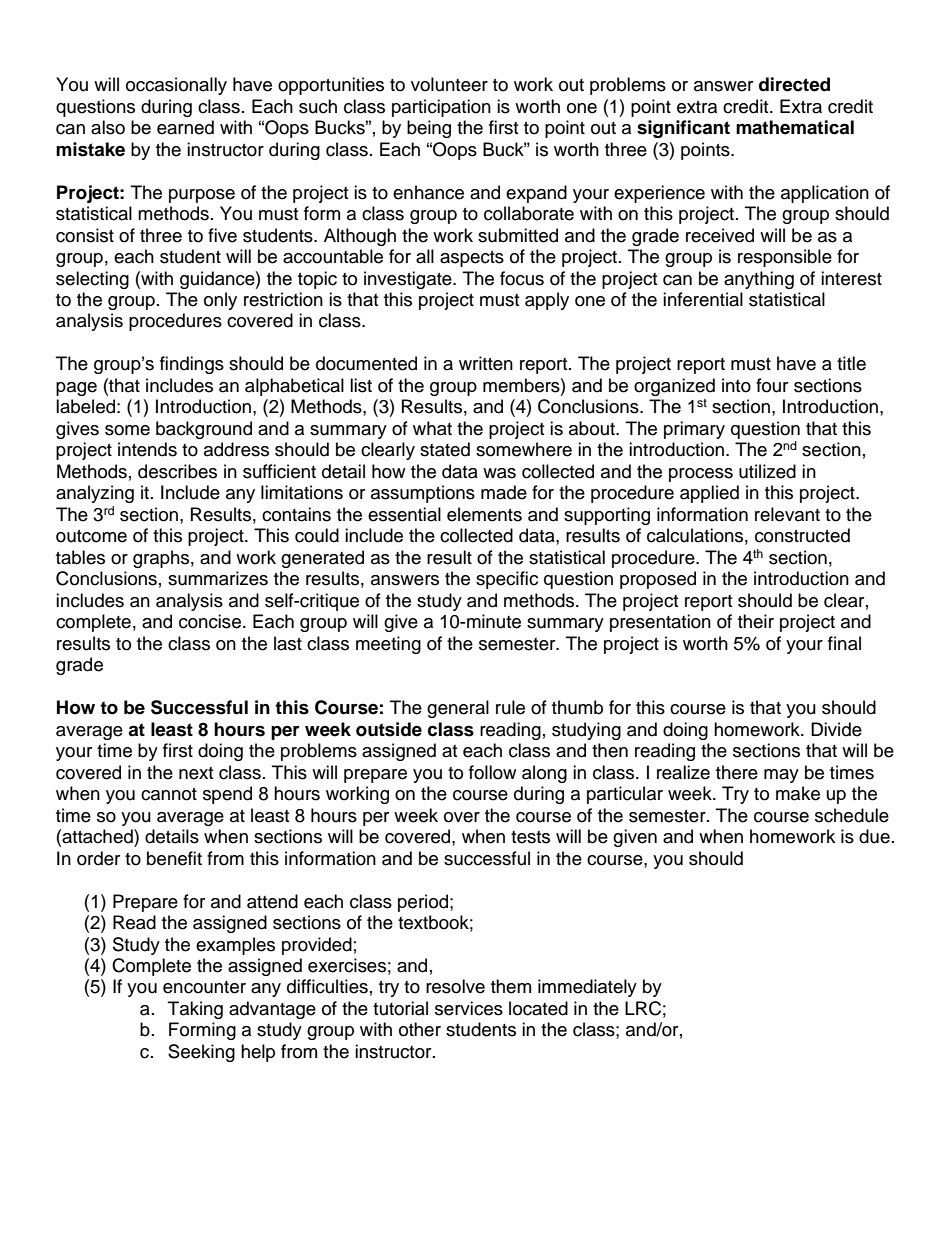 This screenshot has width=952, height=1233. What do you see at coordinates (772, 385) in the screenshot?
I see `four` at bounding box center [772, 385].
